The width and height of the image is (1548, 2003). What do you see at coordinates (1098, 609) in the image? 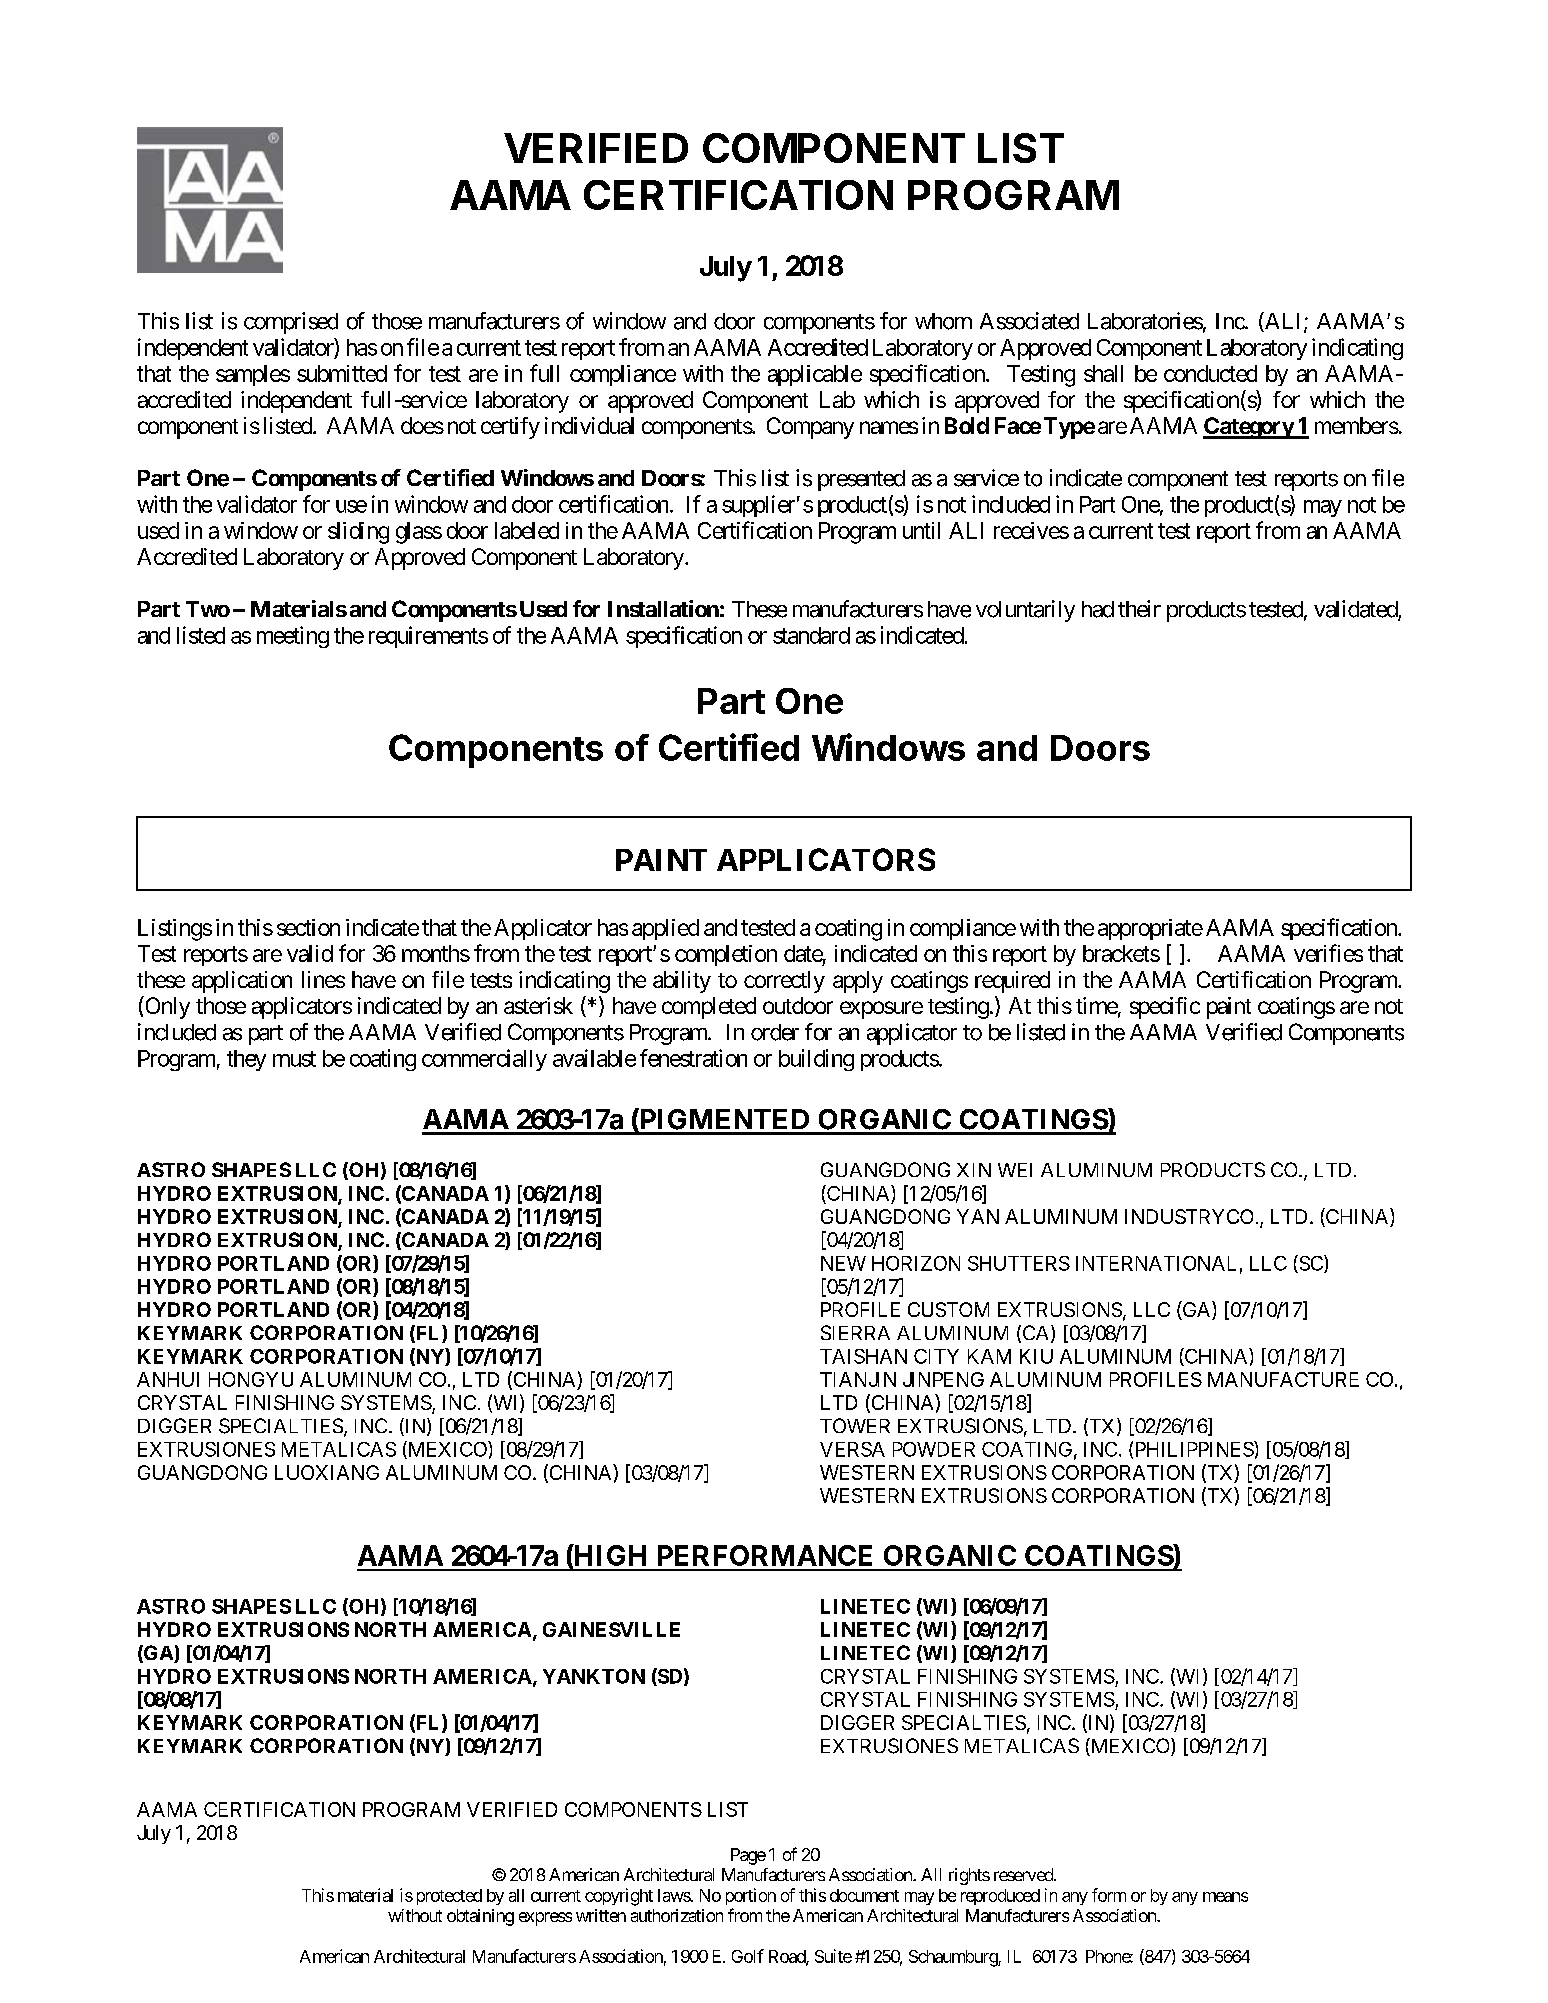
I see `had` at bounding box center [1098, 609].
